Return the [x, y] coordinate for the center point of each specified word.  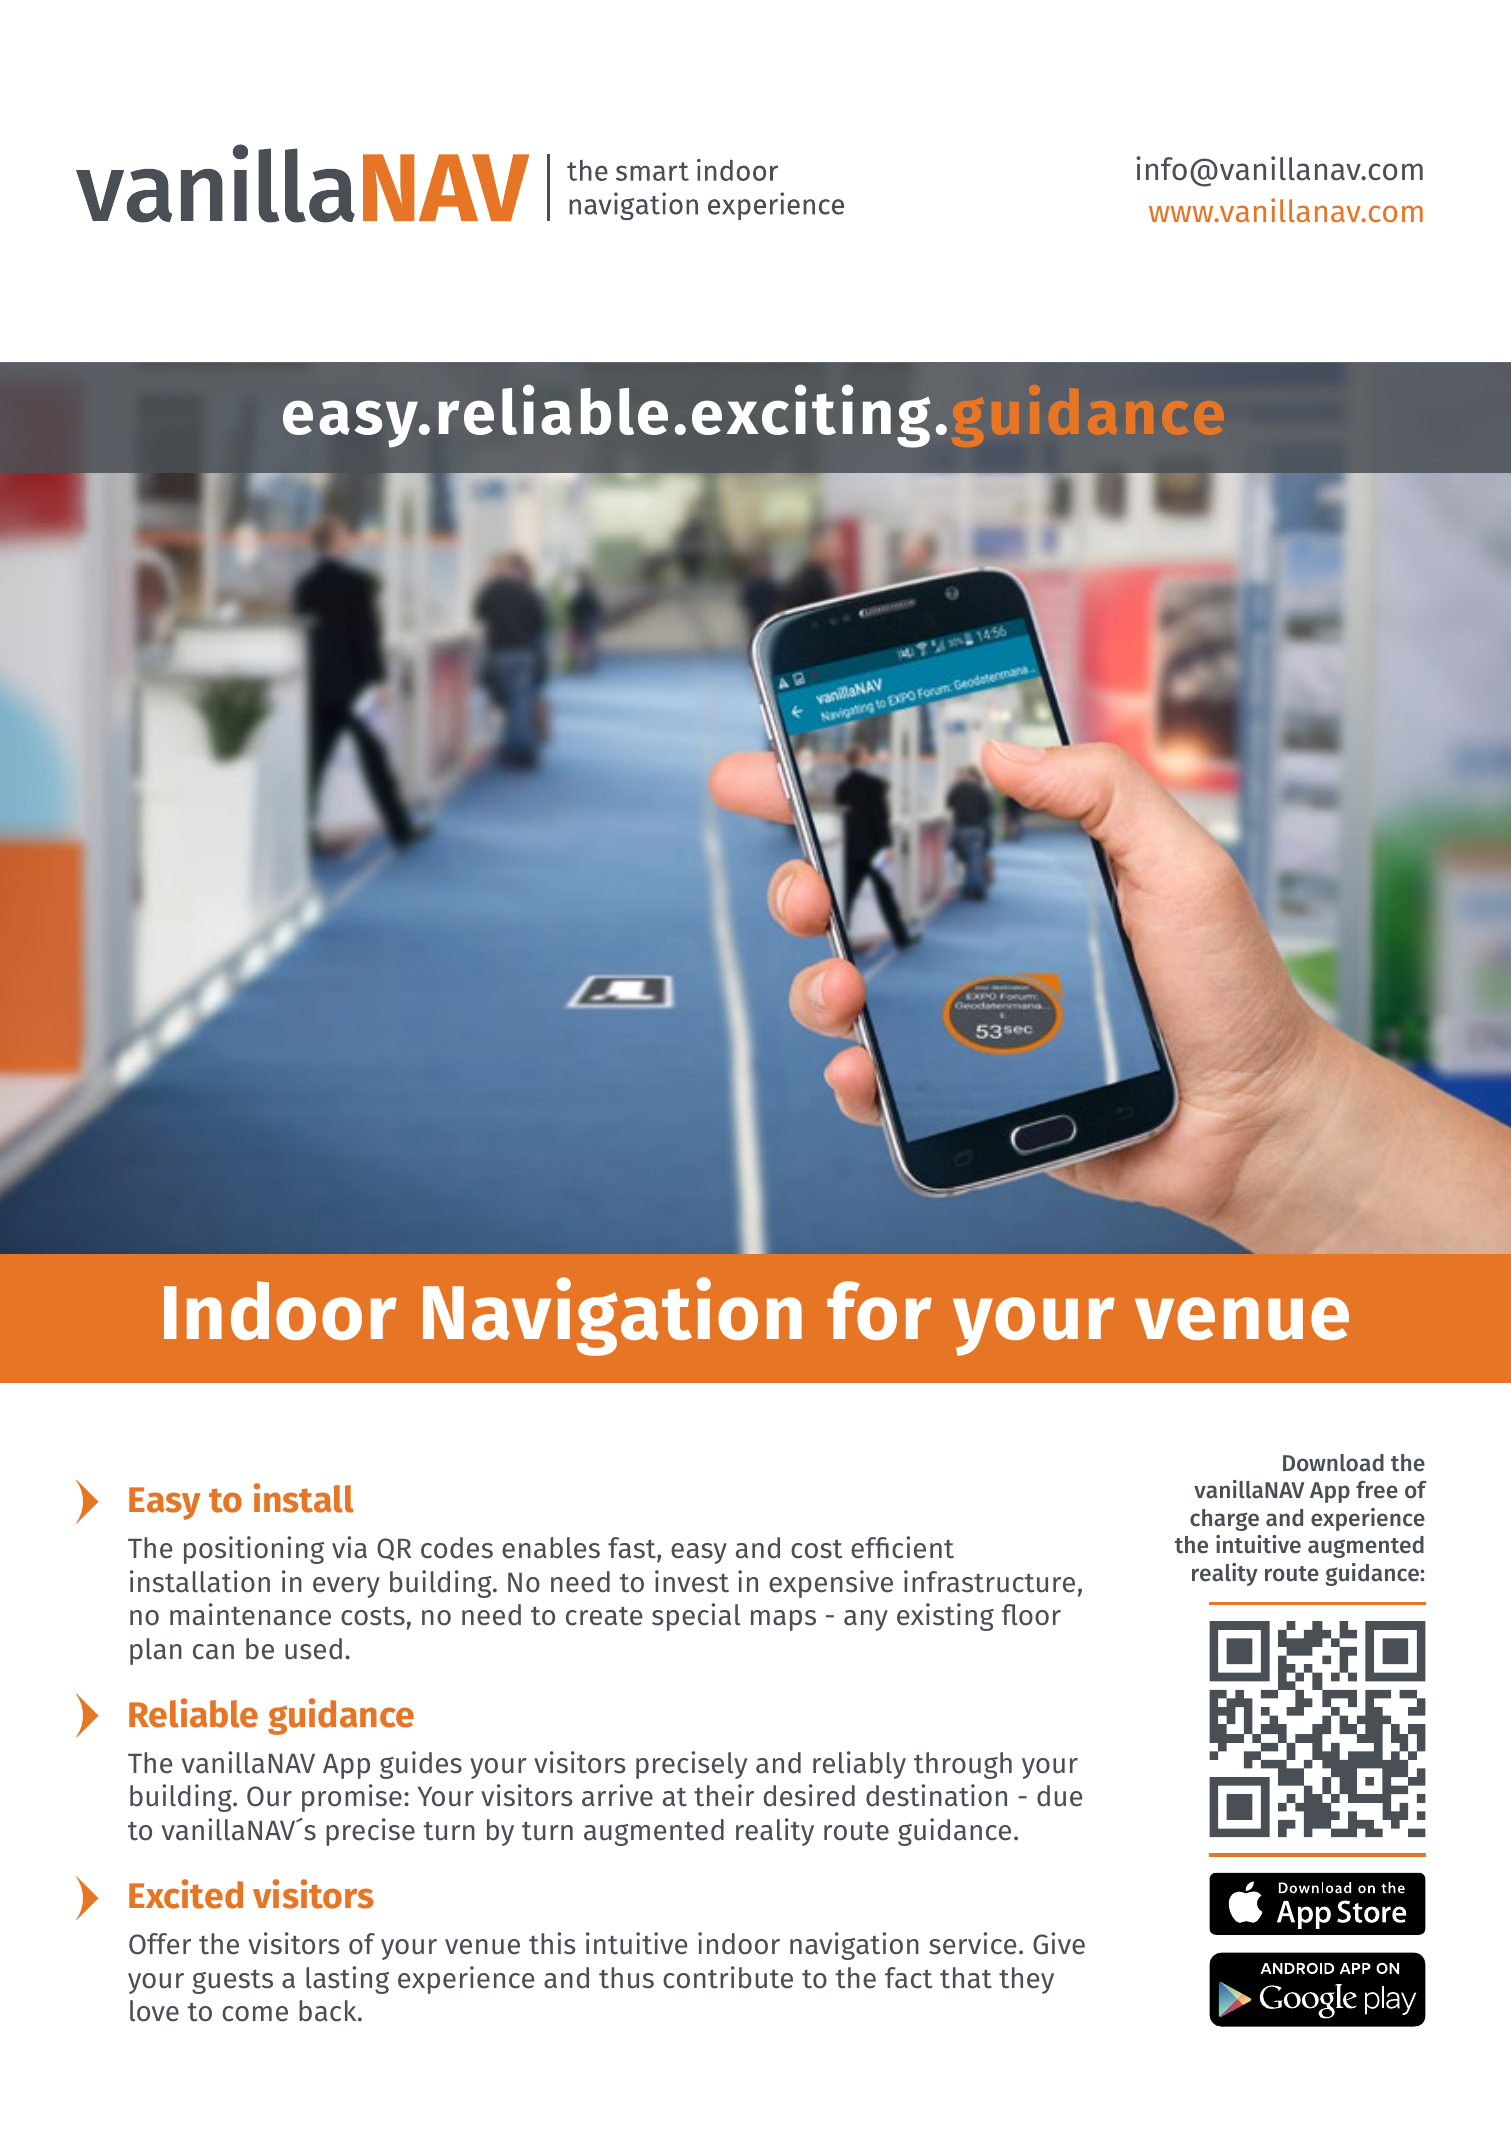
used [313, 1649]
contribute [728, 1977]
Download [1333, 1463]
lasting [347, 1980]
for [879, 1310]
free [1377, 1490]
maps [783, 1620]
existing [945, 1617]
